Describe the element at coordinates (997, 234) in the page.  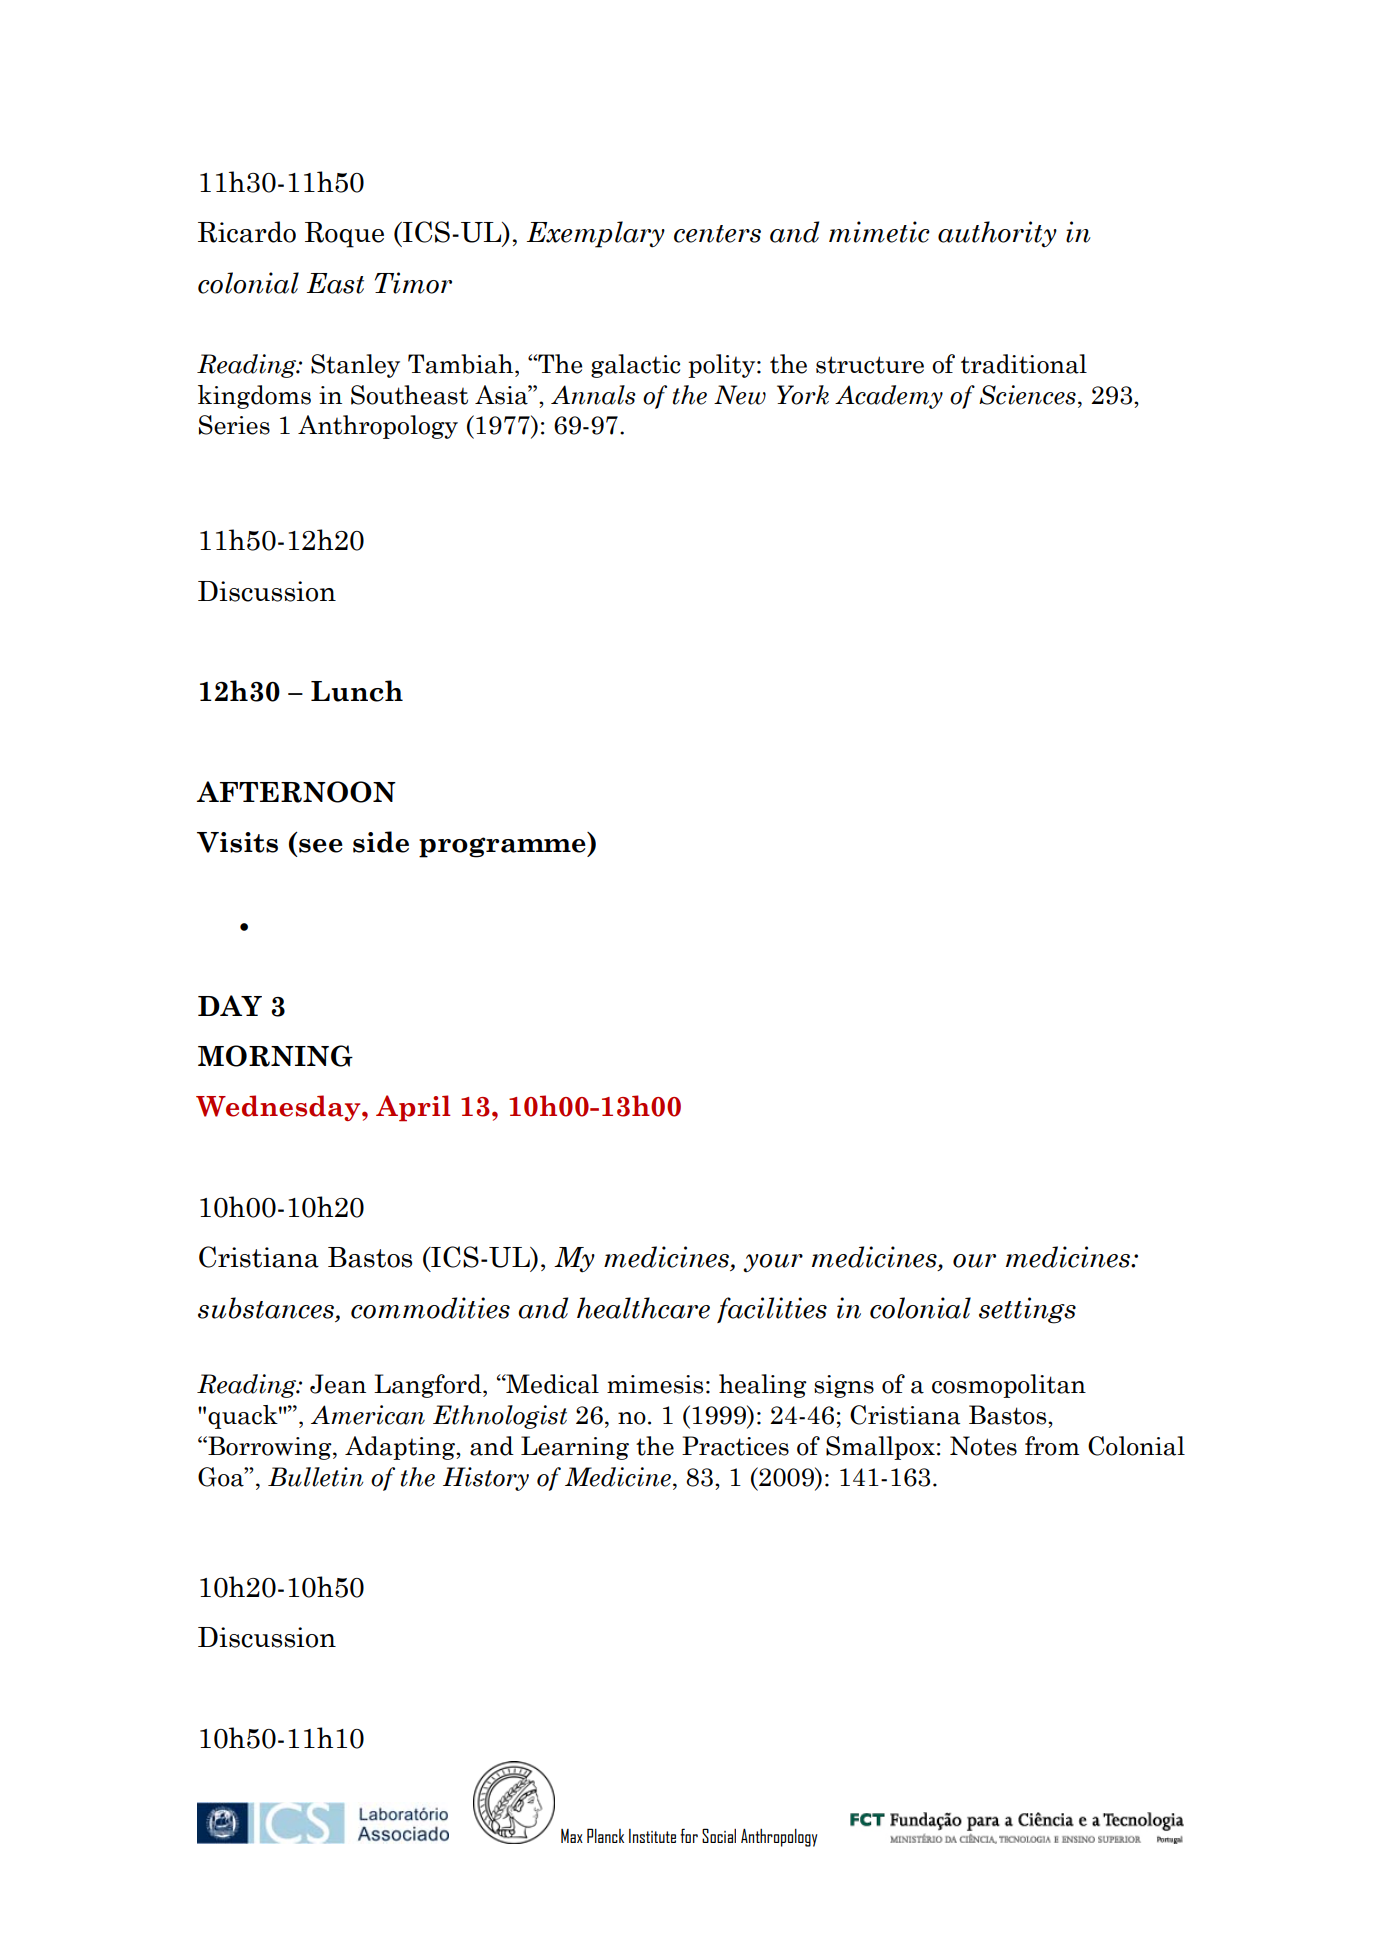
I see `authority` at that location.
